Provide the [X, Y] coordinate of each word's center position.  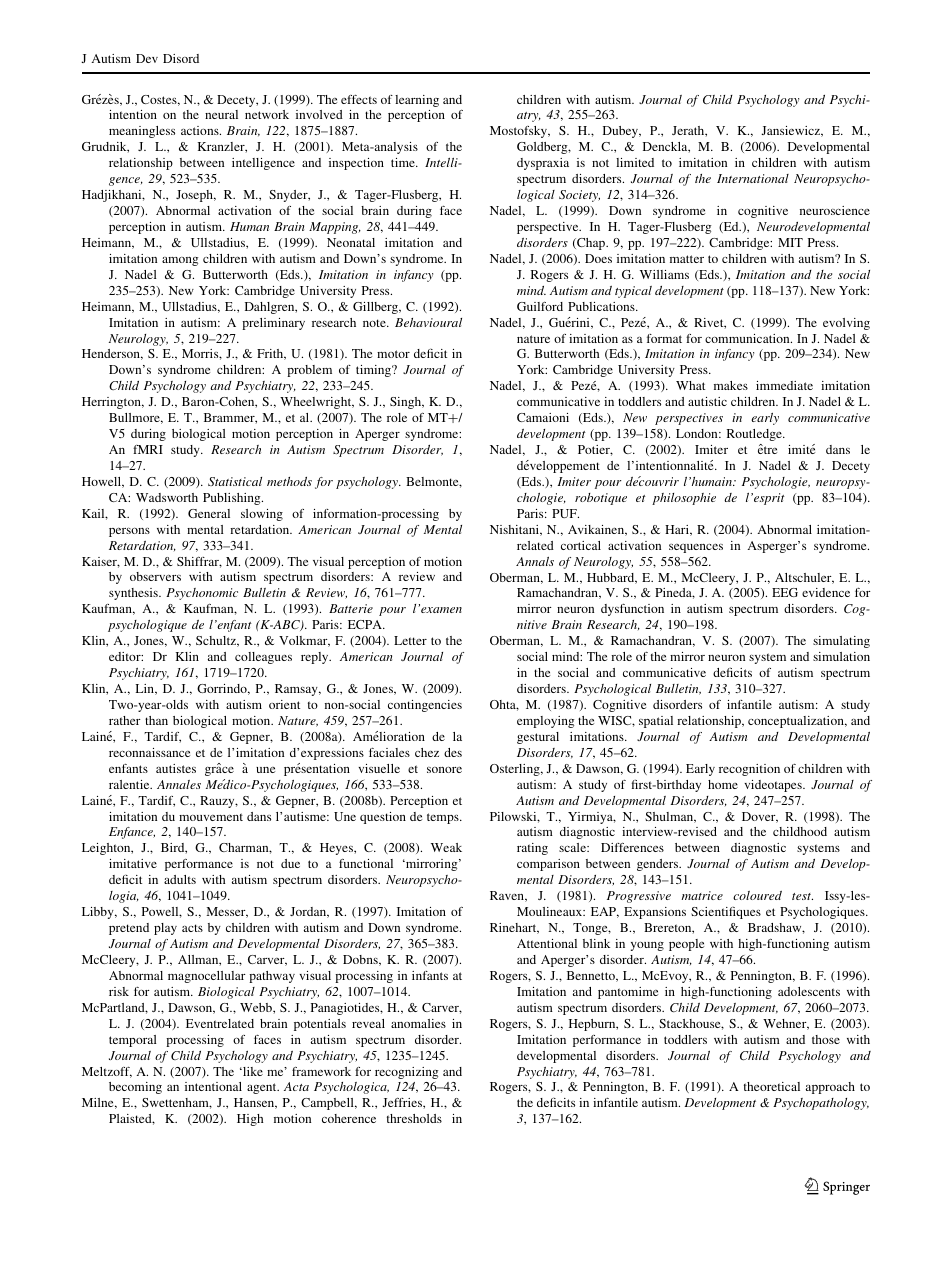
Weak [446, 847]
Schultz [217, 641]
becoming [135, 1088]
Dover [760, 817]
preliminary [273, 324]
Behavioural [428, 322]
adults [180, 879]
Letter [410, 640]
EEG [785, 592]
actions [201, 130]
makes [731, 385]
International [753, 178]
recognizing [406, 1073]
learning [417, 101]
